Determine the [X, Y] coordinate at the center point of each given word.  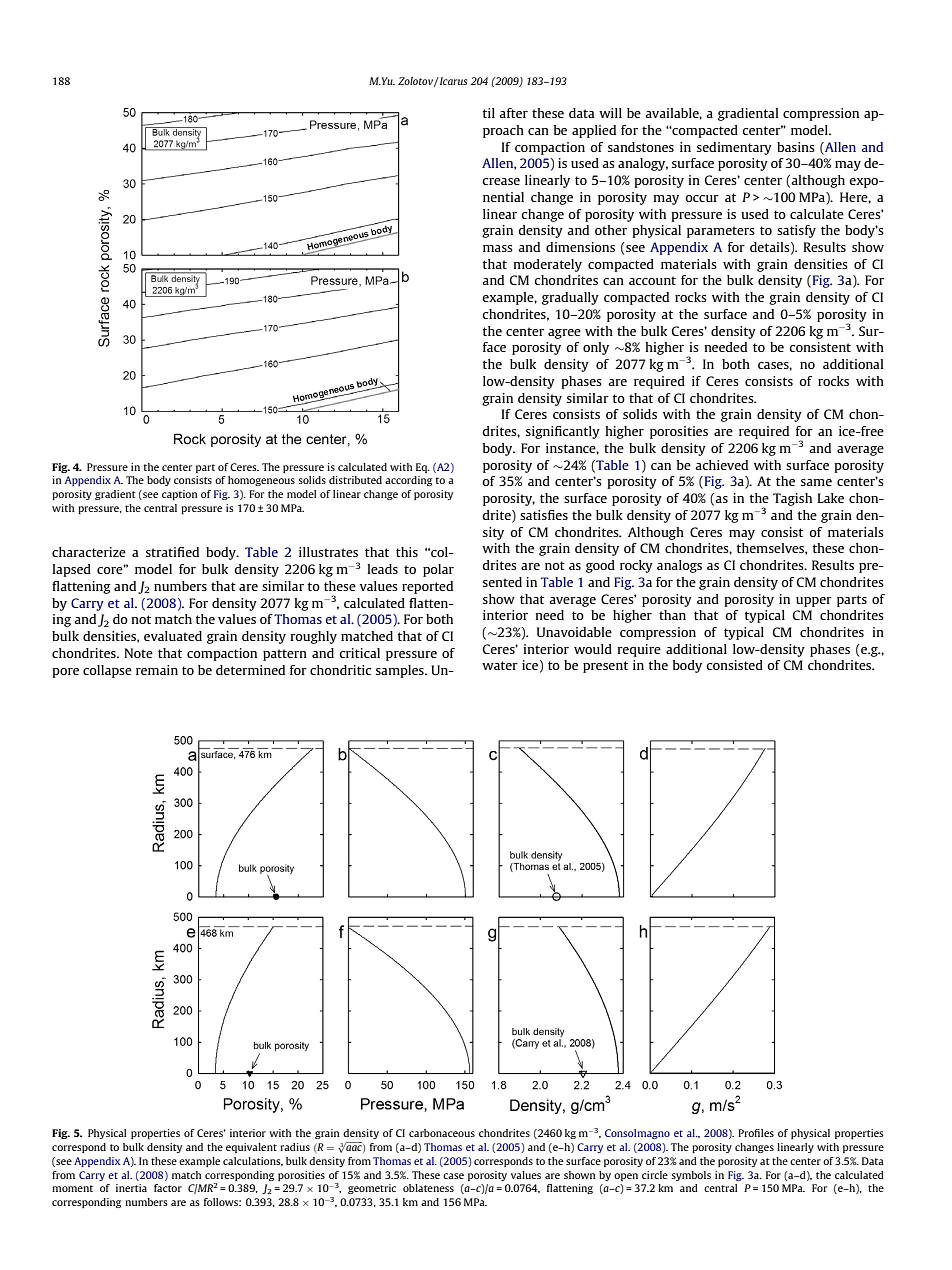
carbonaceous [442, 1133]
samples [401, 671]
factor [168, 1188]
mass [498, 248]
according [408, 481]
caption [180, 495]
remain [157, 670]
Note [138, 653]
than [672, 615]
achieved [721, 465]
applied [594, 131]
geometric [372, 1189]
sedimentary [734, 148]
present [605, 667]
